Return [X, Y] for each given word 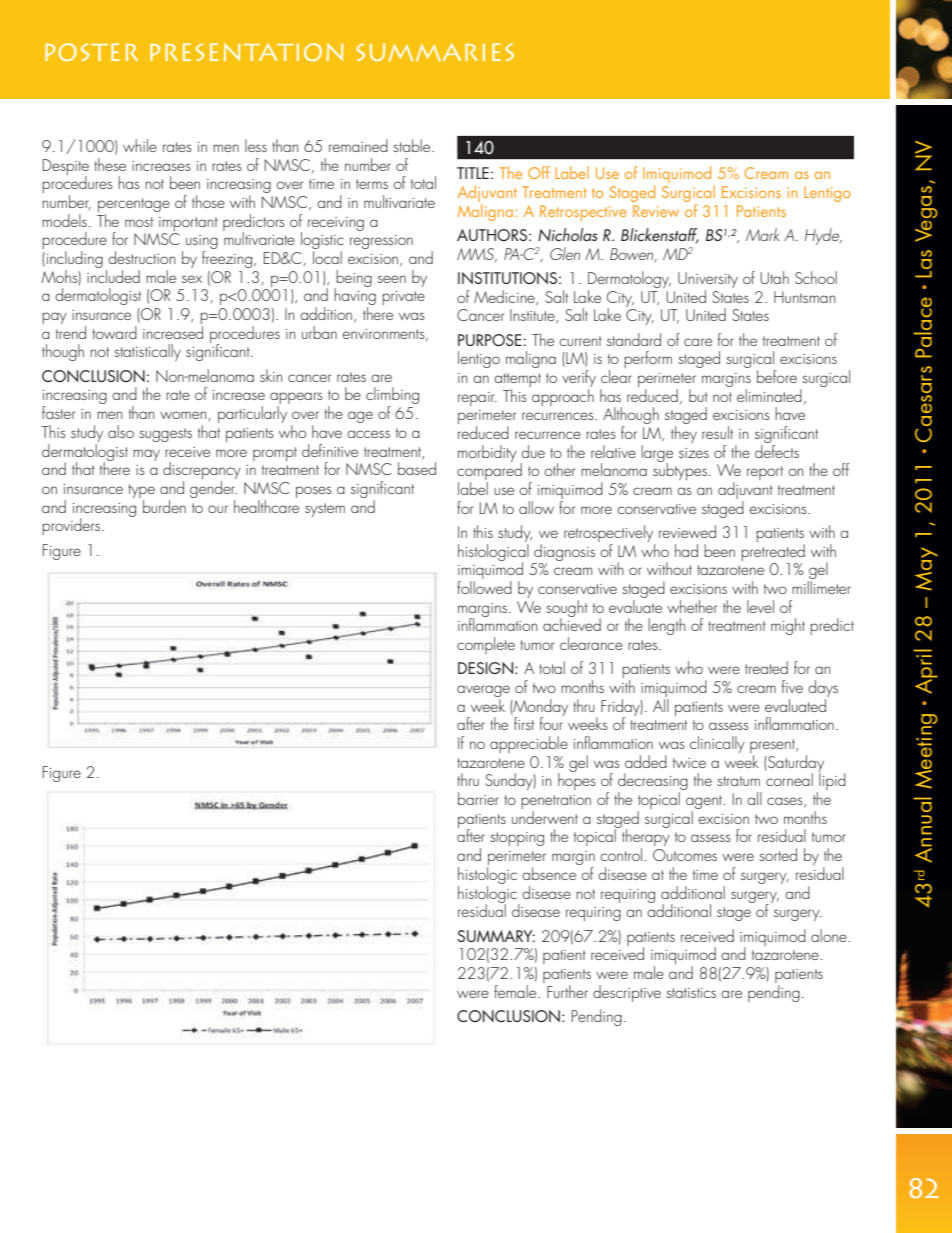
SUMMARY [496, 936]
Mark [762, 234]
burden [164, 506]
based [417, 468]
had [686, 550]
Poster [91, 52]
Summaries [435, 52]
